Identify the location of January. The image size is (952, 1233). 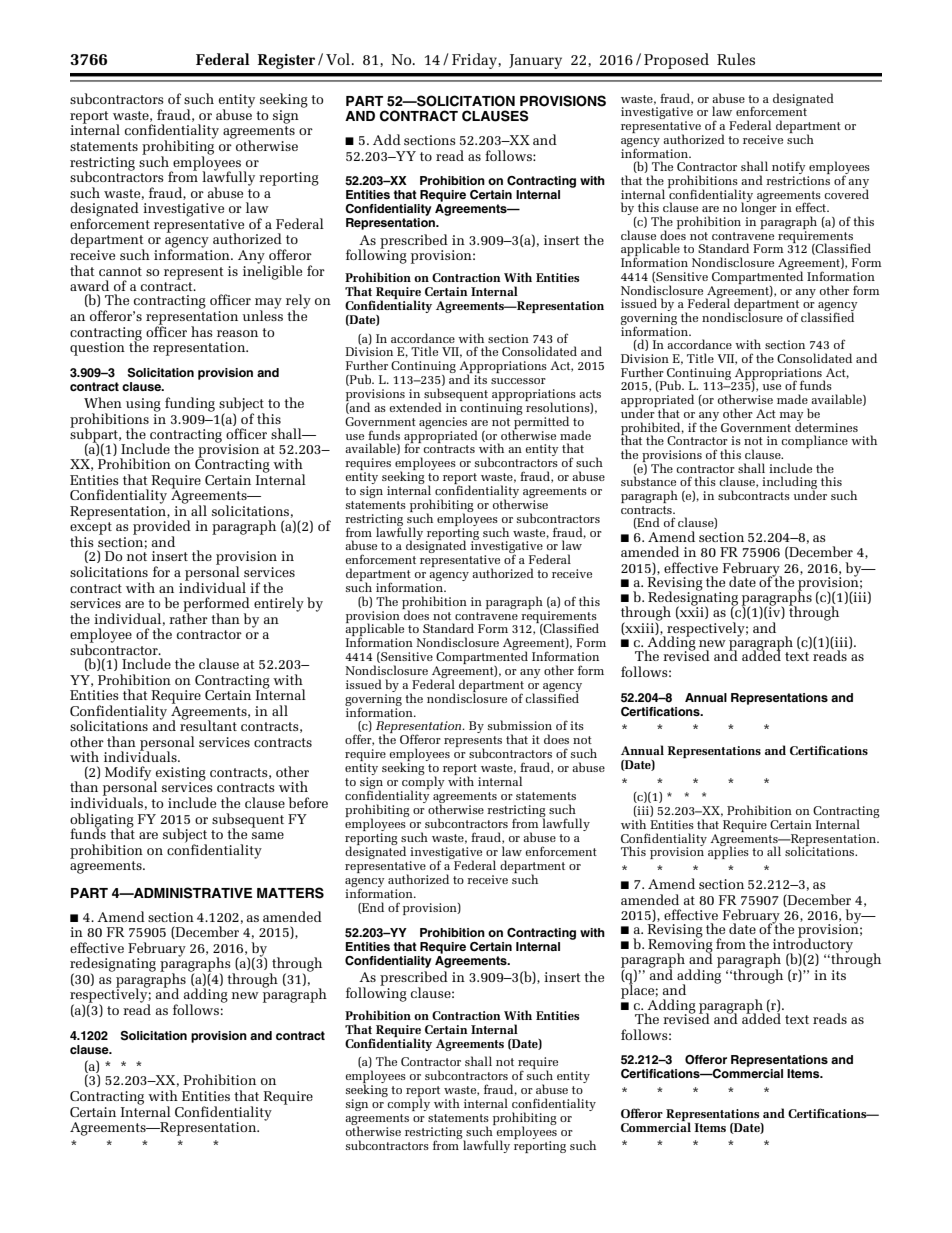
(535, 61).
